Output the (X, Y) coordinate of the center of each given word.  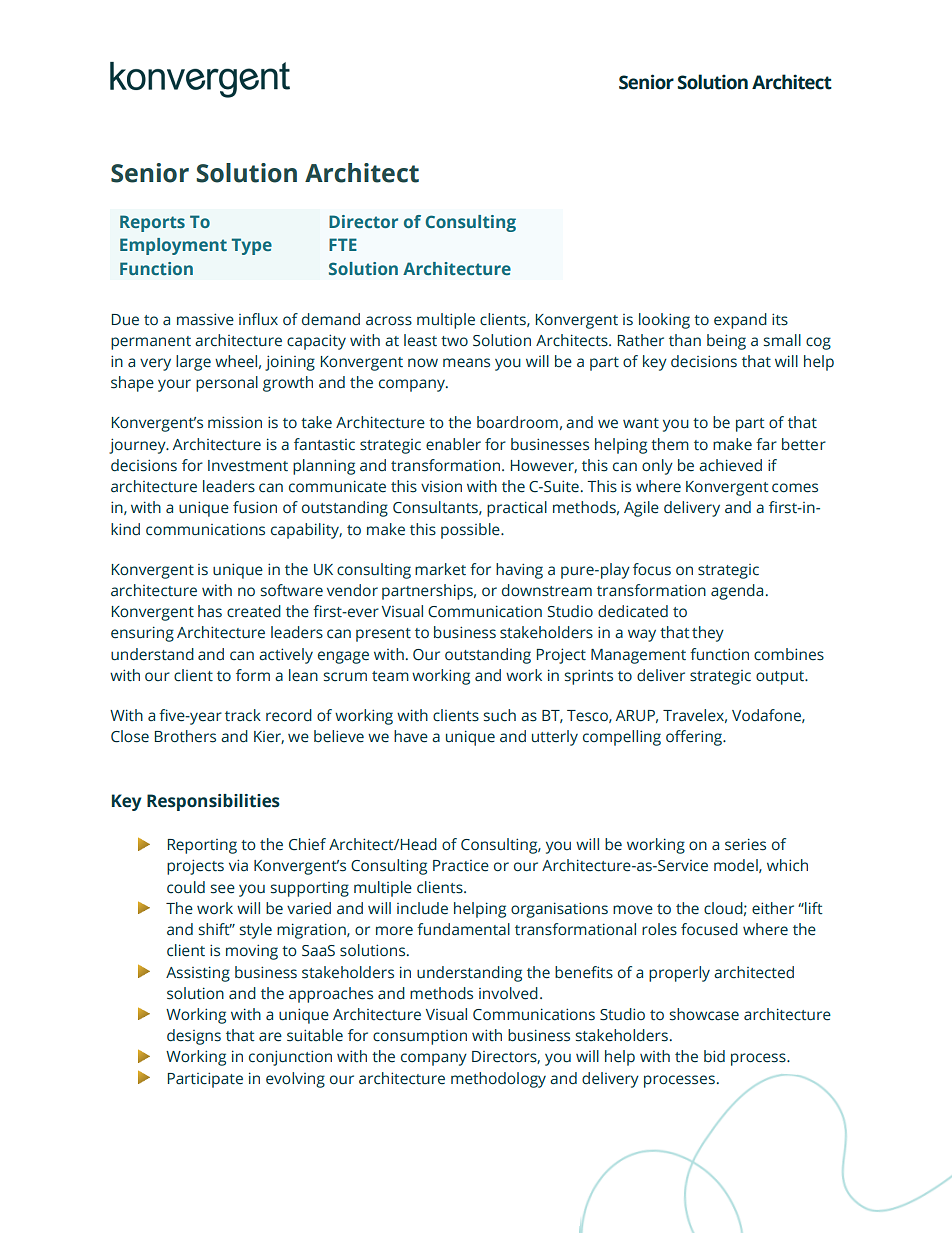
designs (194, 1037)
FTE (343, 244)
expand (740, 321)
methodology (498, 1080)
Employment (173, 246)
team (390, 676)
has (210, 611)
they (708, 634)
